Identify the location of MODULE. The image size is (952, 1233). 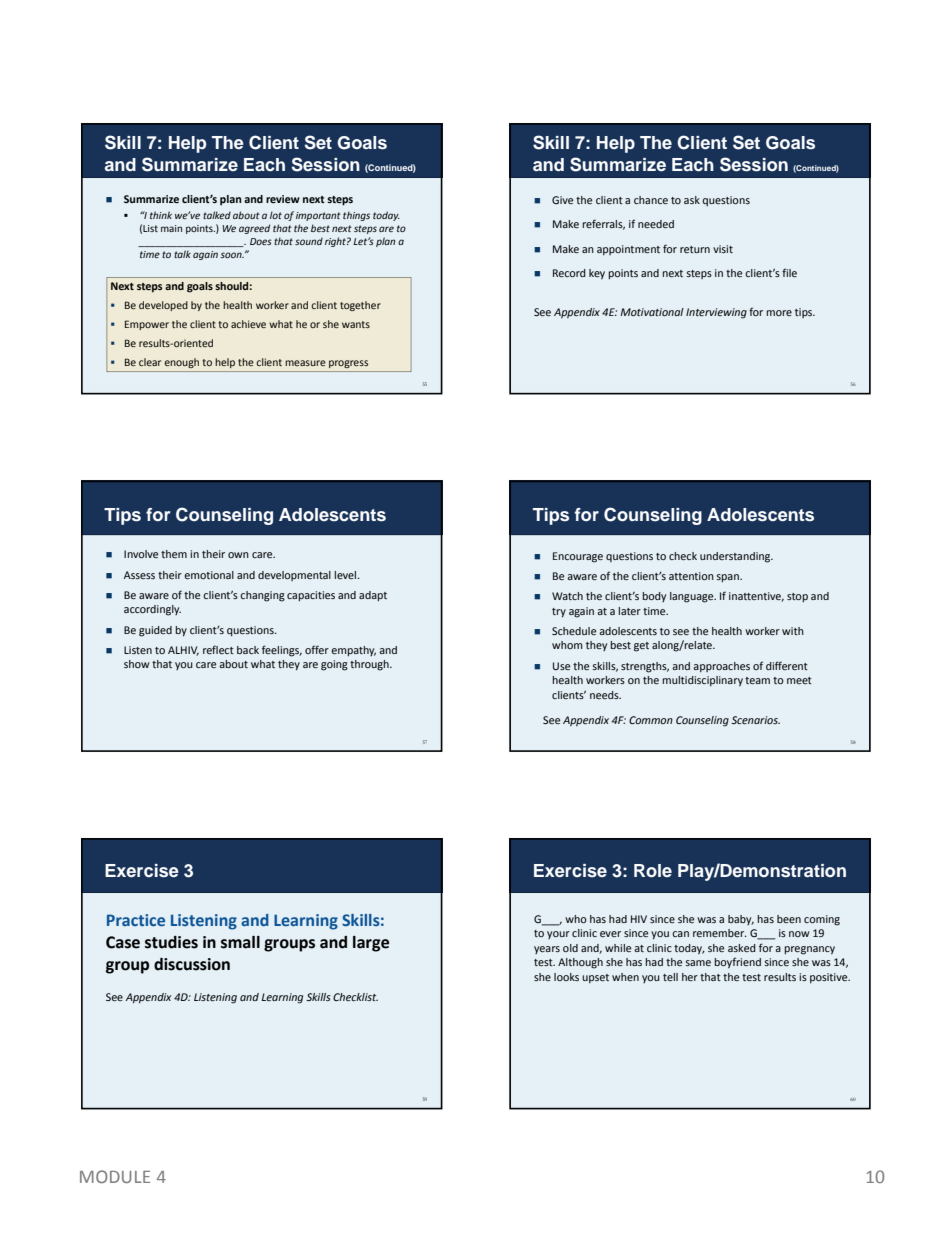
(115, 1176).
